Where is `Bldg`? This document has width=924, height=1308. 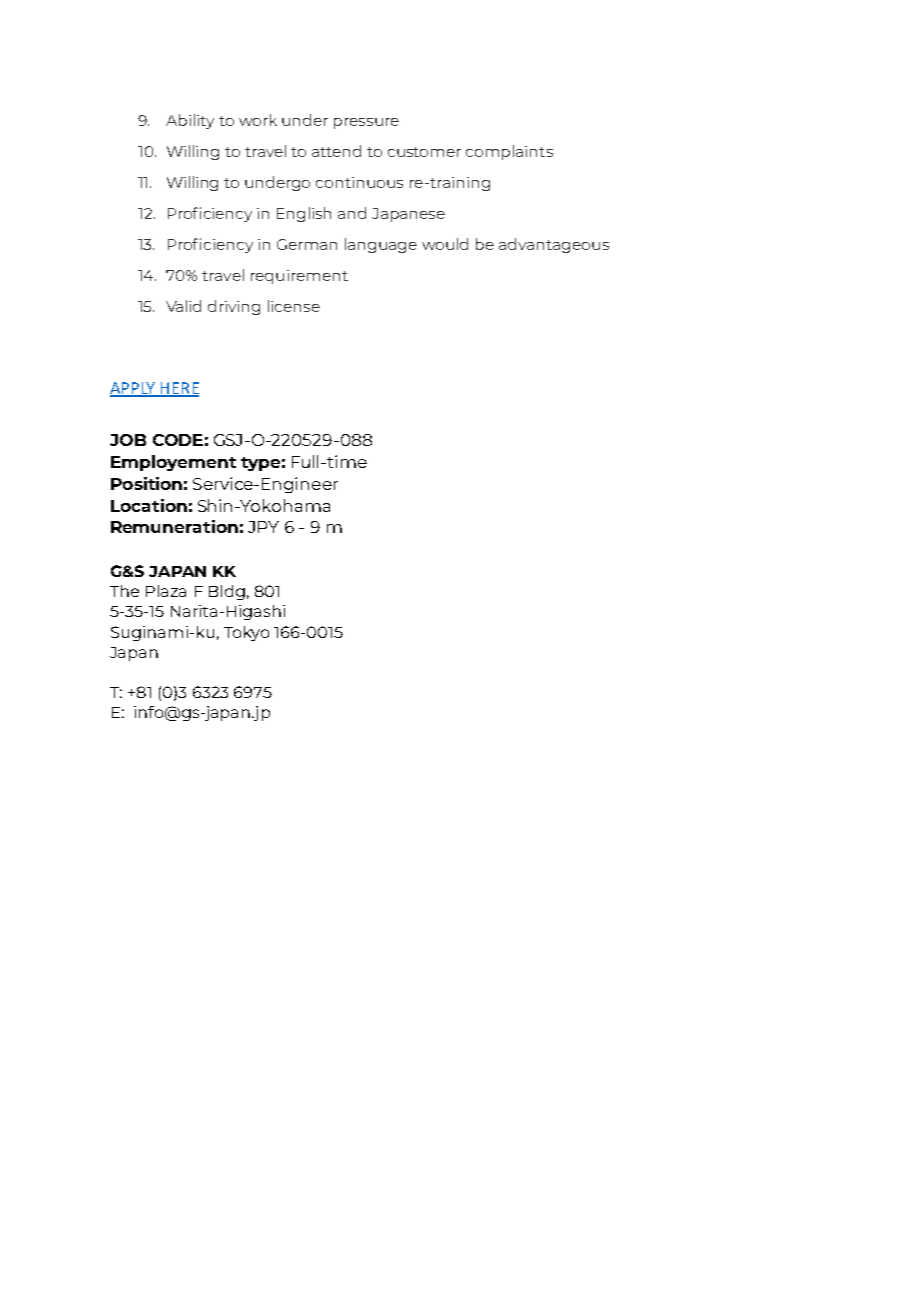 Bldg is located at coordinates (227, 592).
